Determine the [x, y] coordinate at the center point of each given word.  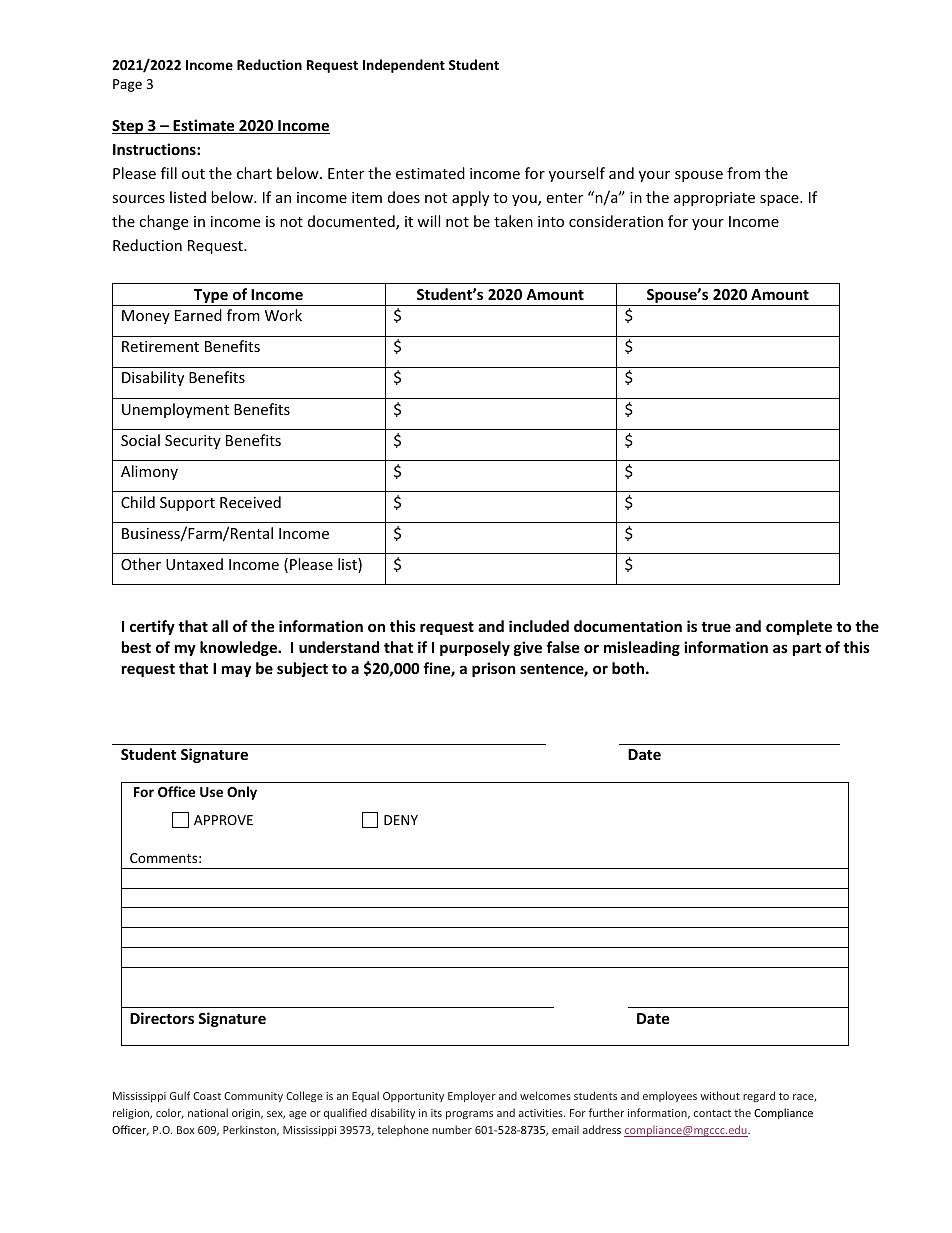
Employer [472, 1096]
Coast [207, 1096]
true [716, 627]
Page [127, 85]
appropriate [714, 199]
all [220, 626]
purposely [475, 648]
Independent [404, 66]
